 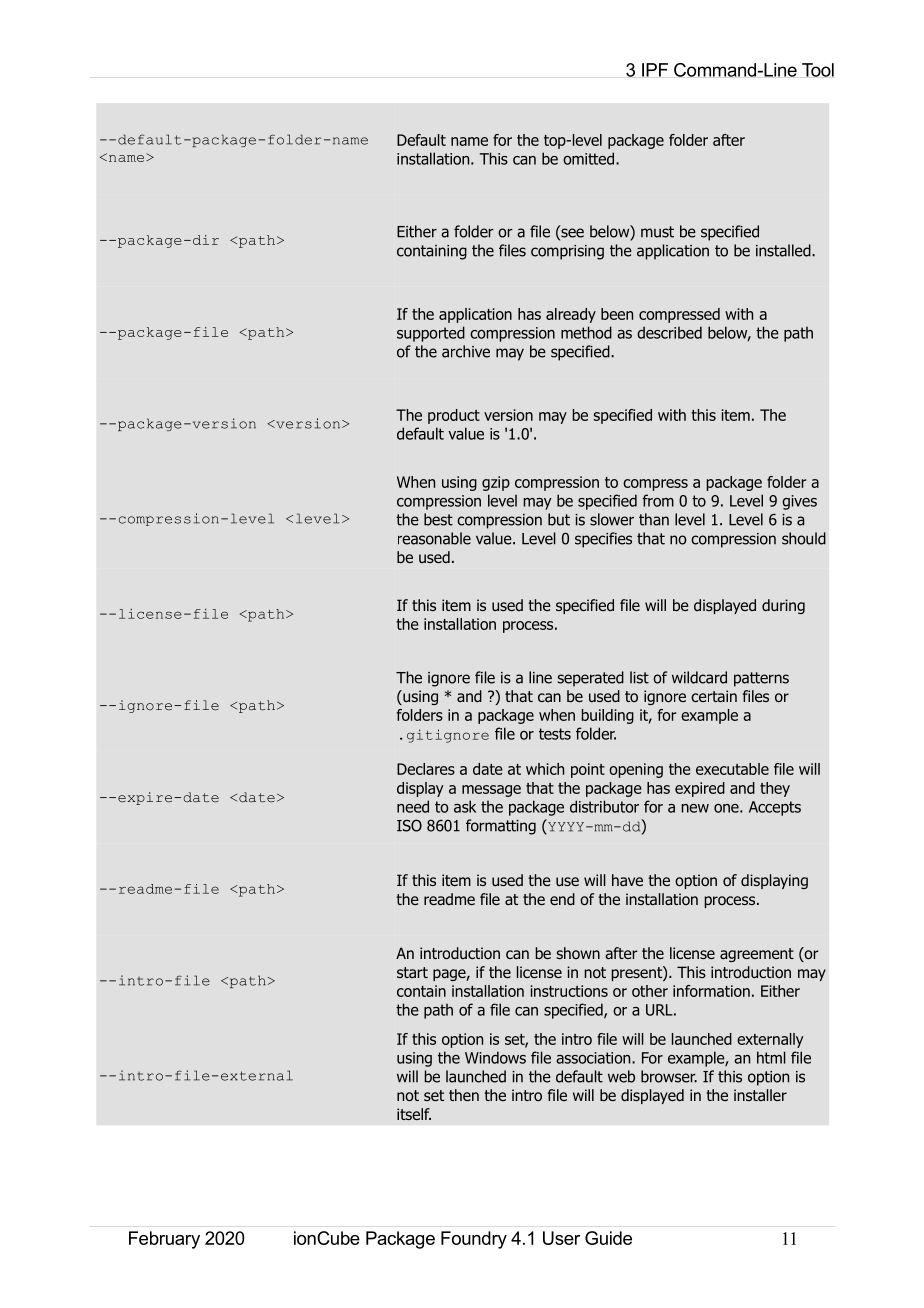 I want to click on Accepts, so click(x=775, y=808).
